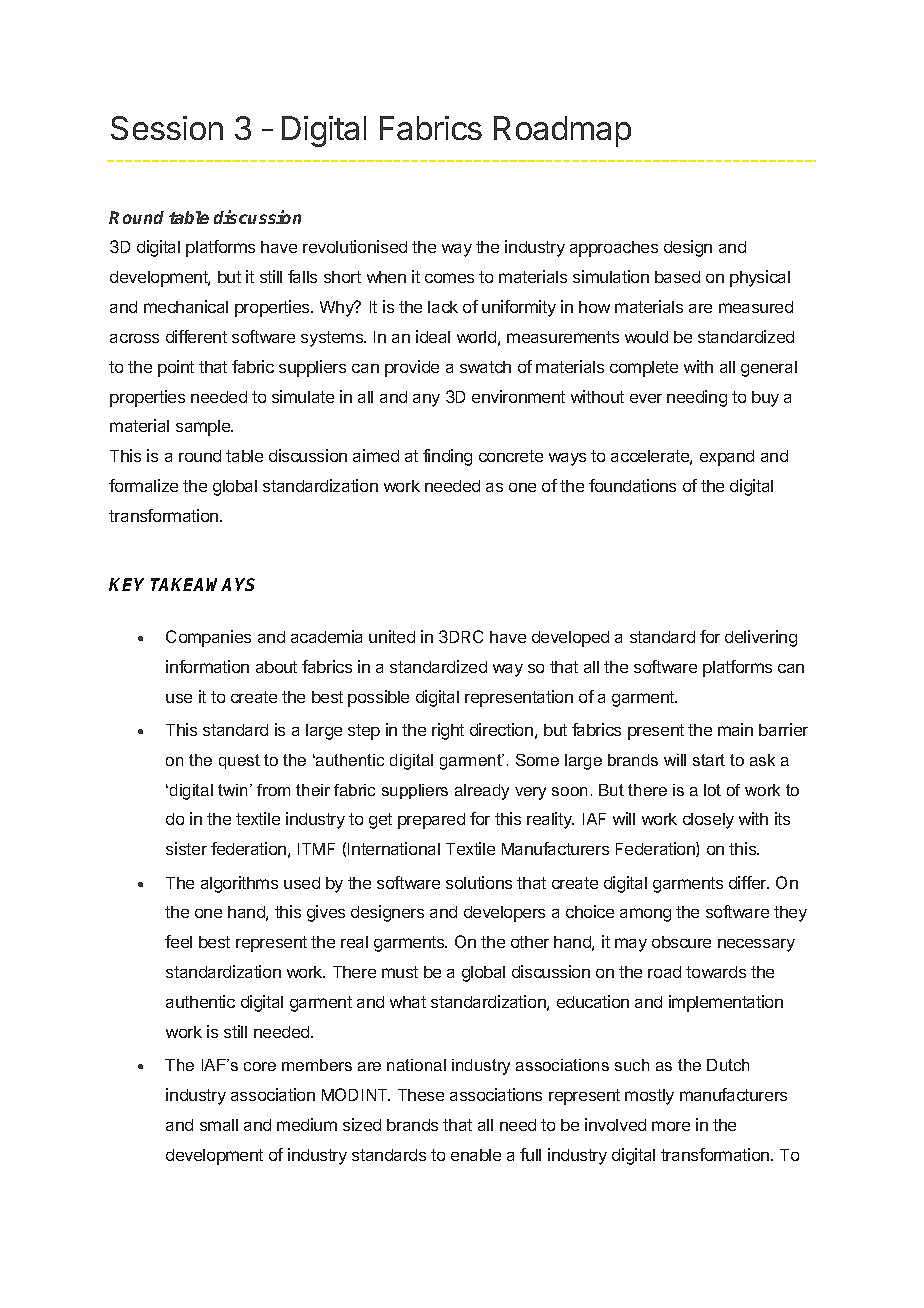 Image resolution: width=924 pixels, height=1308 pixels. What do you see at coordinates (727, 458) in the document?
I see `expand` at bounding box center [727, 458].
